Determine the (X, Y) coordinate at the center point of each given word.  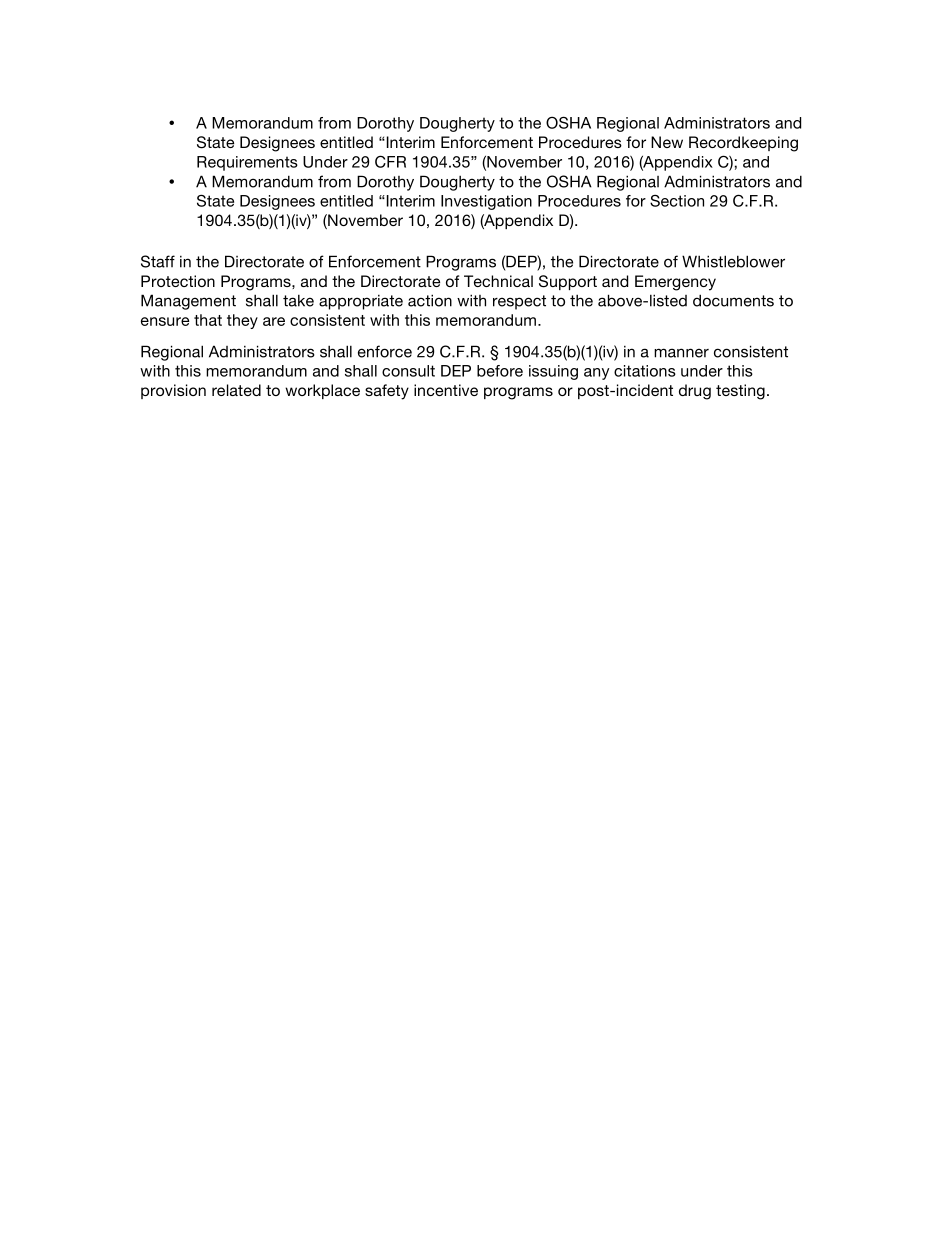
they (242, 321)
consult (408, 371)
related (236, 390)
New (667, 142)
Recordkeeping (743, 144)
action (430, 300)
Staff (158, 261)
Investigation (486, 202)
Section (677, 201)
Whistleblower (733, 261)
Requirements (247, 163)
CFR (390, 161)
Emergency (675, 283)
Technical (498, 281)
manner (681, 353)
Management (188, 302)
